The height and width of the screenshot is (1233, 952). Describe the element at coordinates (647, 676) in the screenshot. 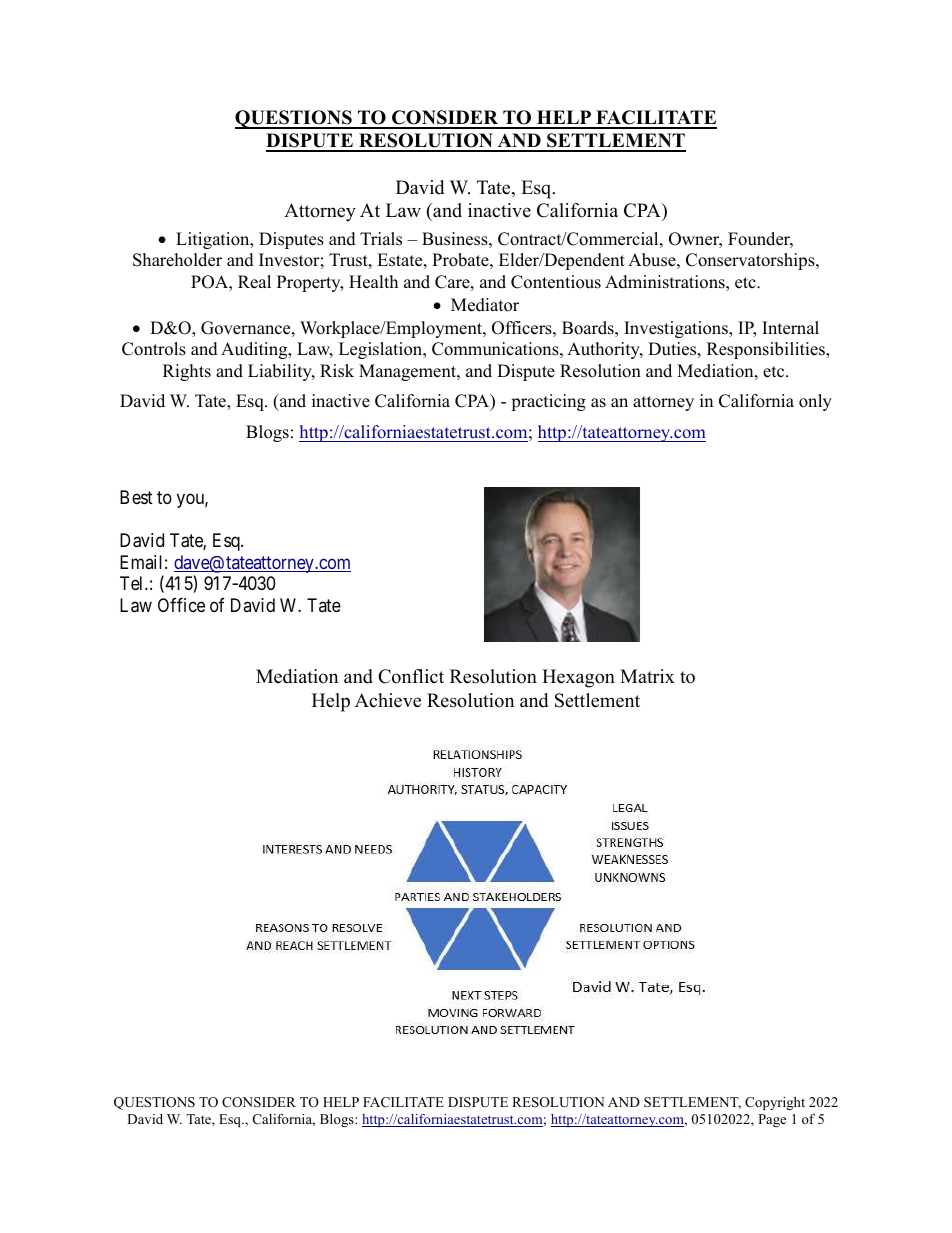

I see `Matrix` at that location.
